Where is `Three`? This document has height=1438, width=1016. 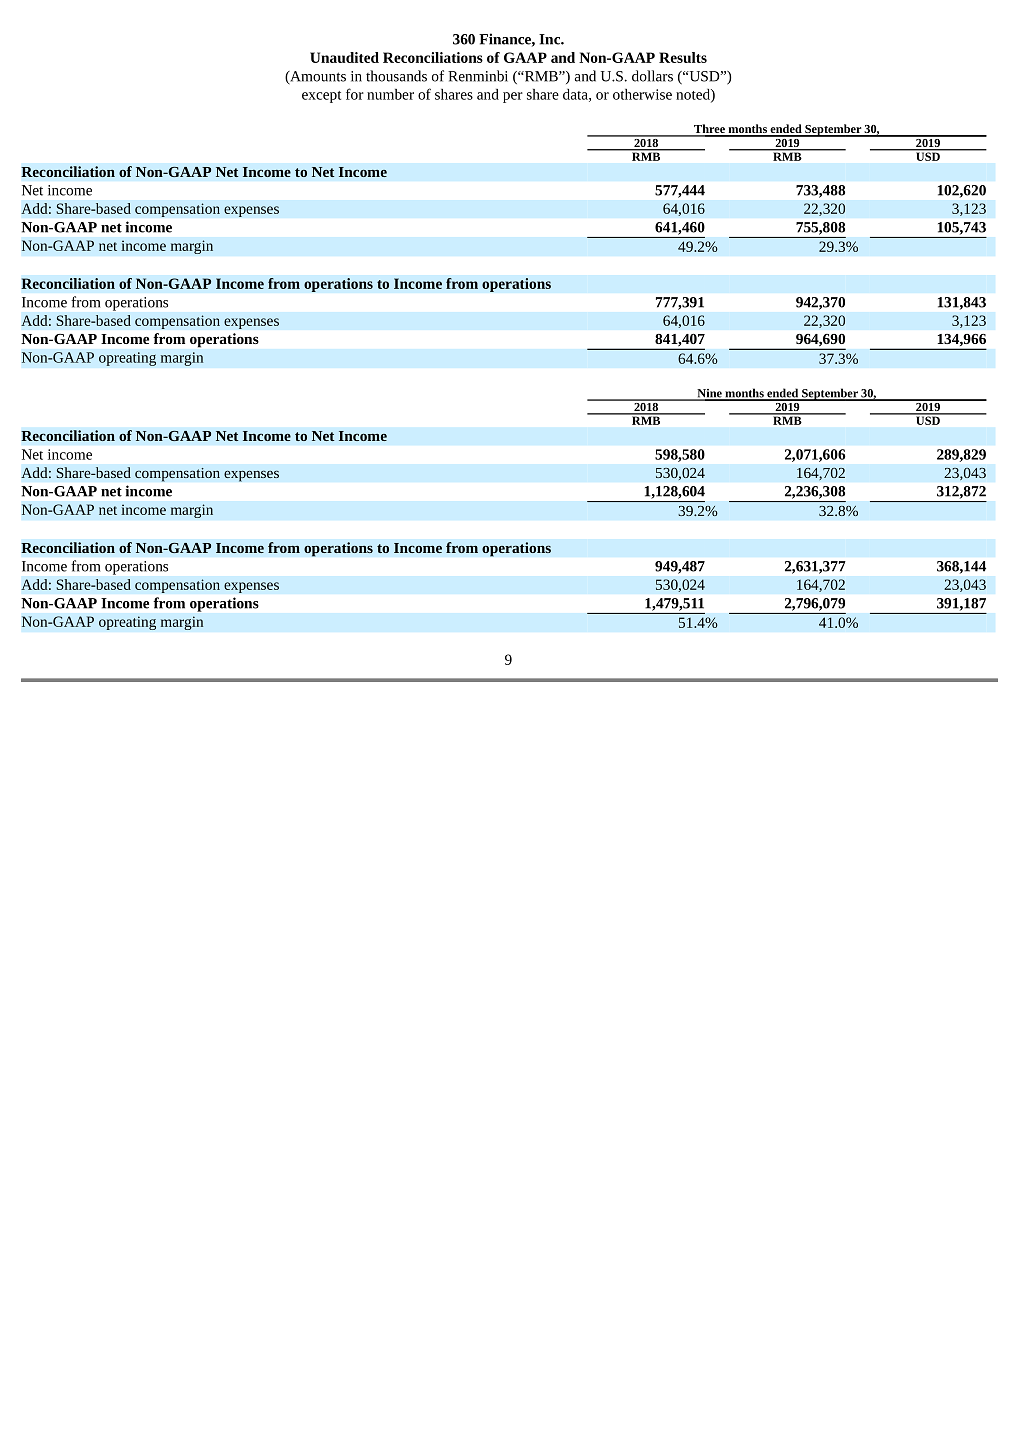 Three is located at coordinates (709, 130).
